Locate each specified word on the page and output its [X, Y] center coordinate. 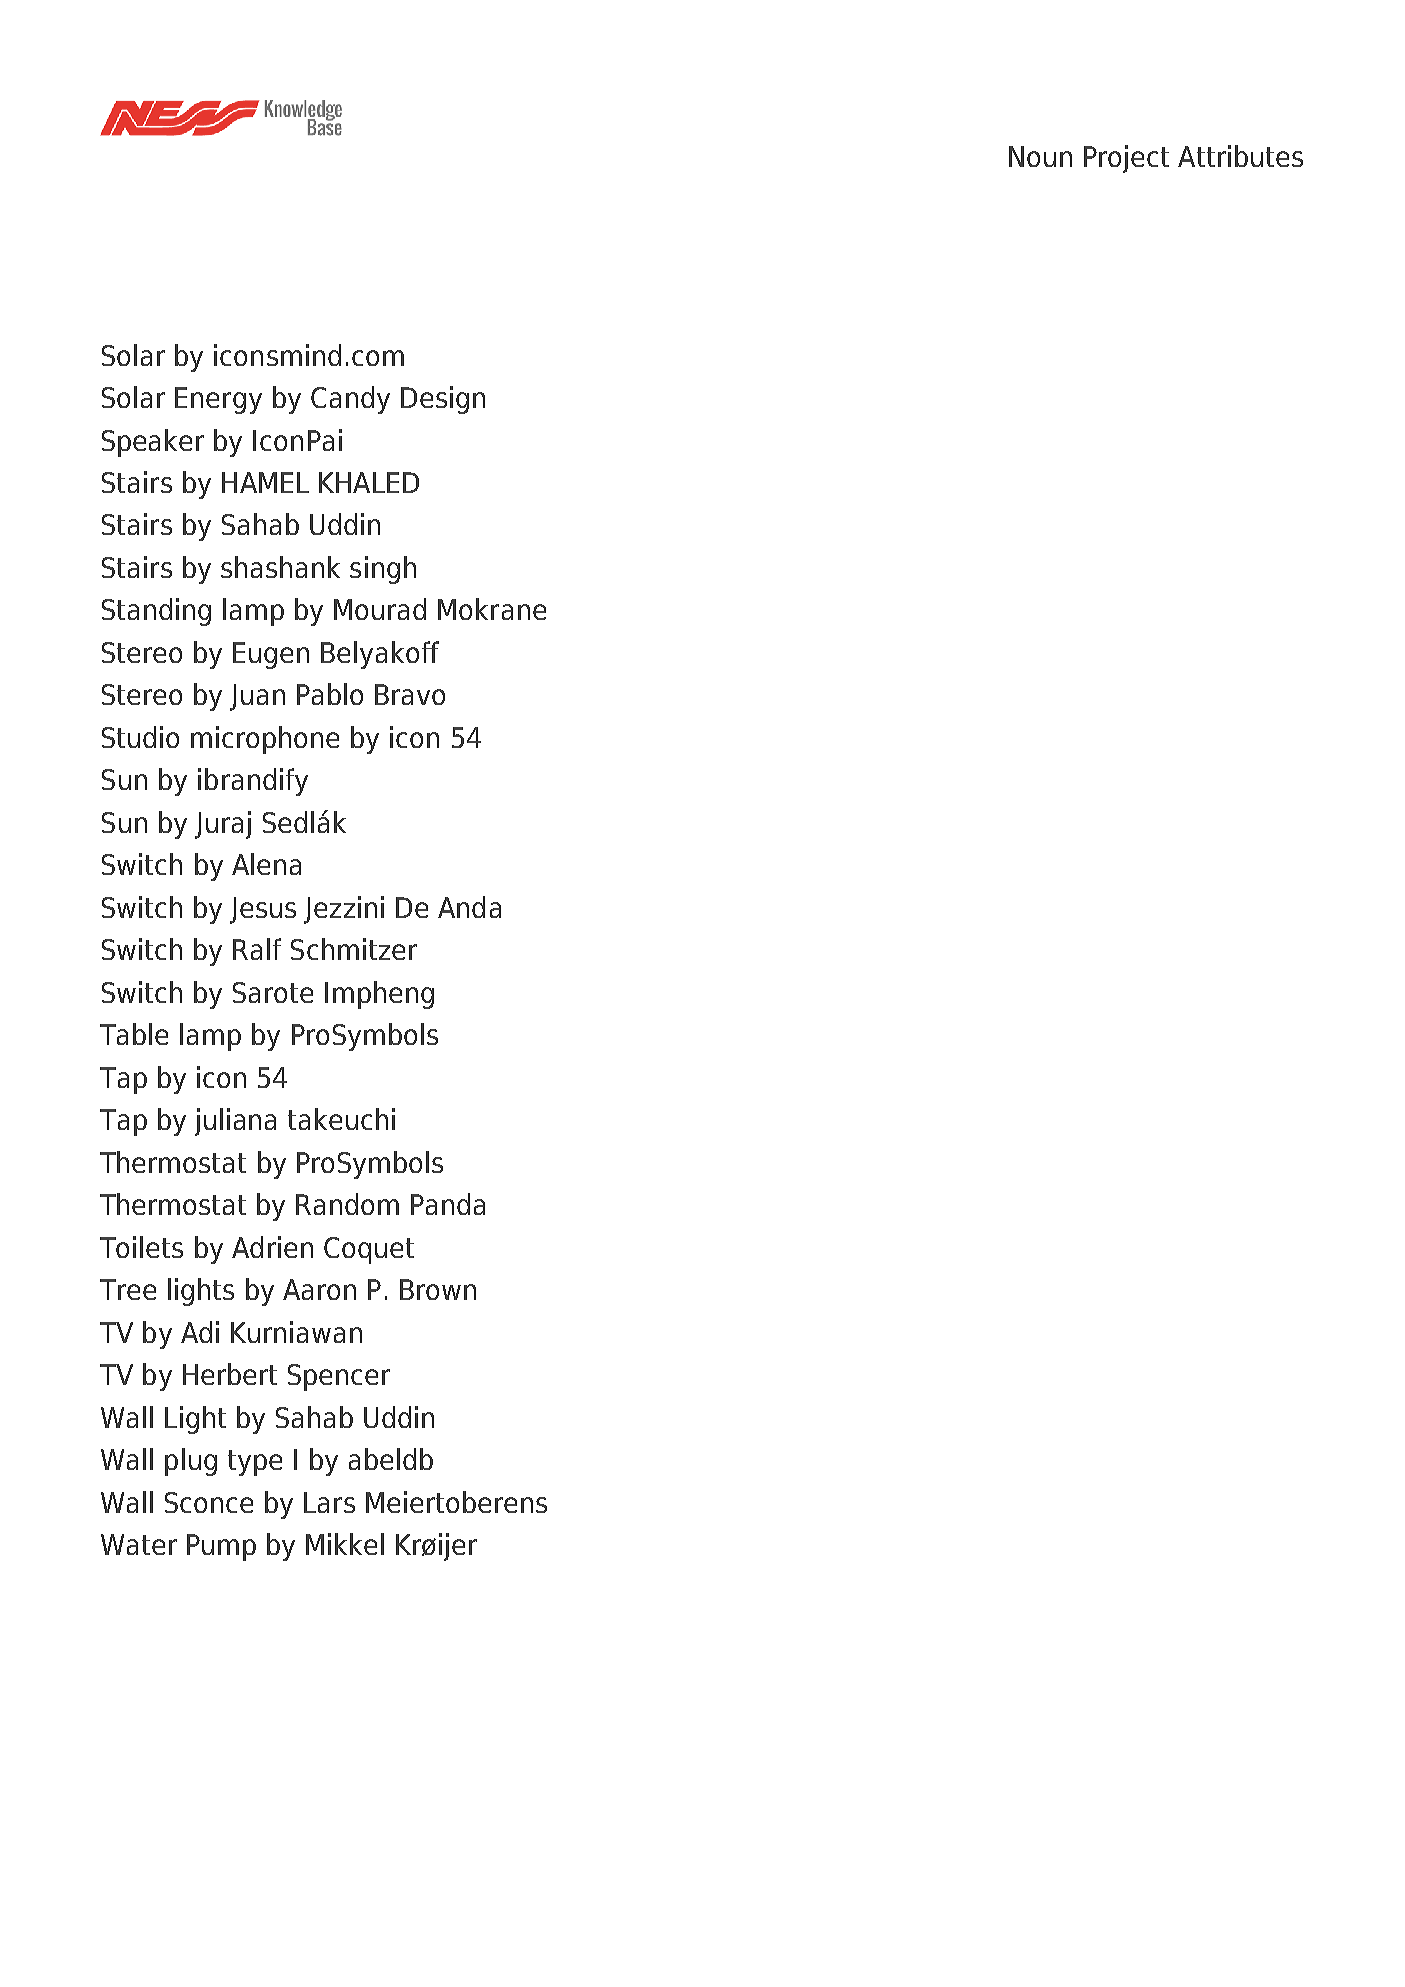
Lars [329, 1502]
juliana [235, 1122]
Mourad [380, 609]
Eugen [271, 655]
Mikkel [345, 1544]
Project [1126, 159]
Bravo [410, 694]
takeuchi [341, 1119]
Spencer [339, 1377]
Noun [1040, 156]
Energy [218, 400]
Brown [438, 1289]
